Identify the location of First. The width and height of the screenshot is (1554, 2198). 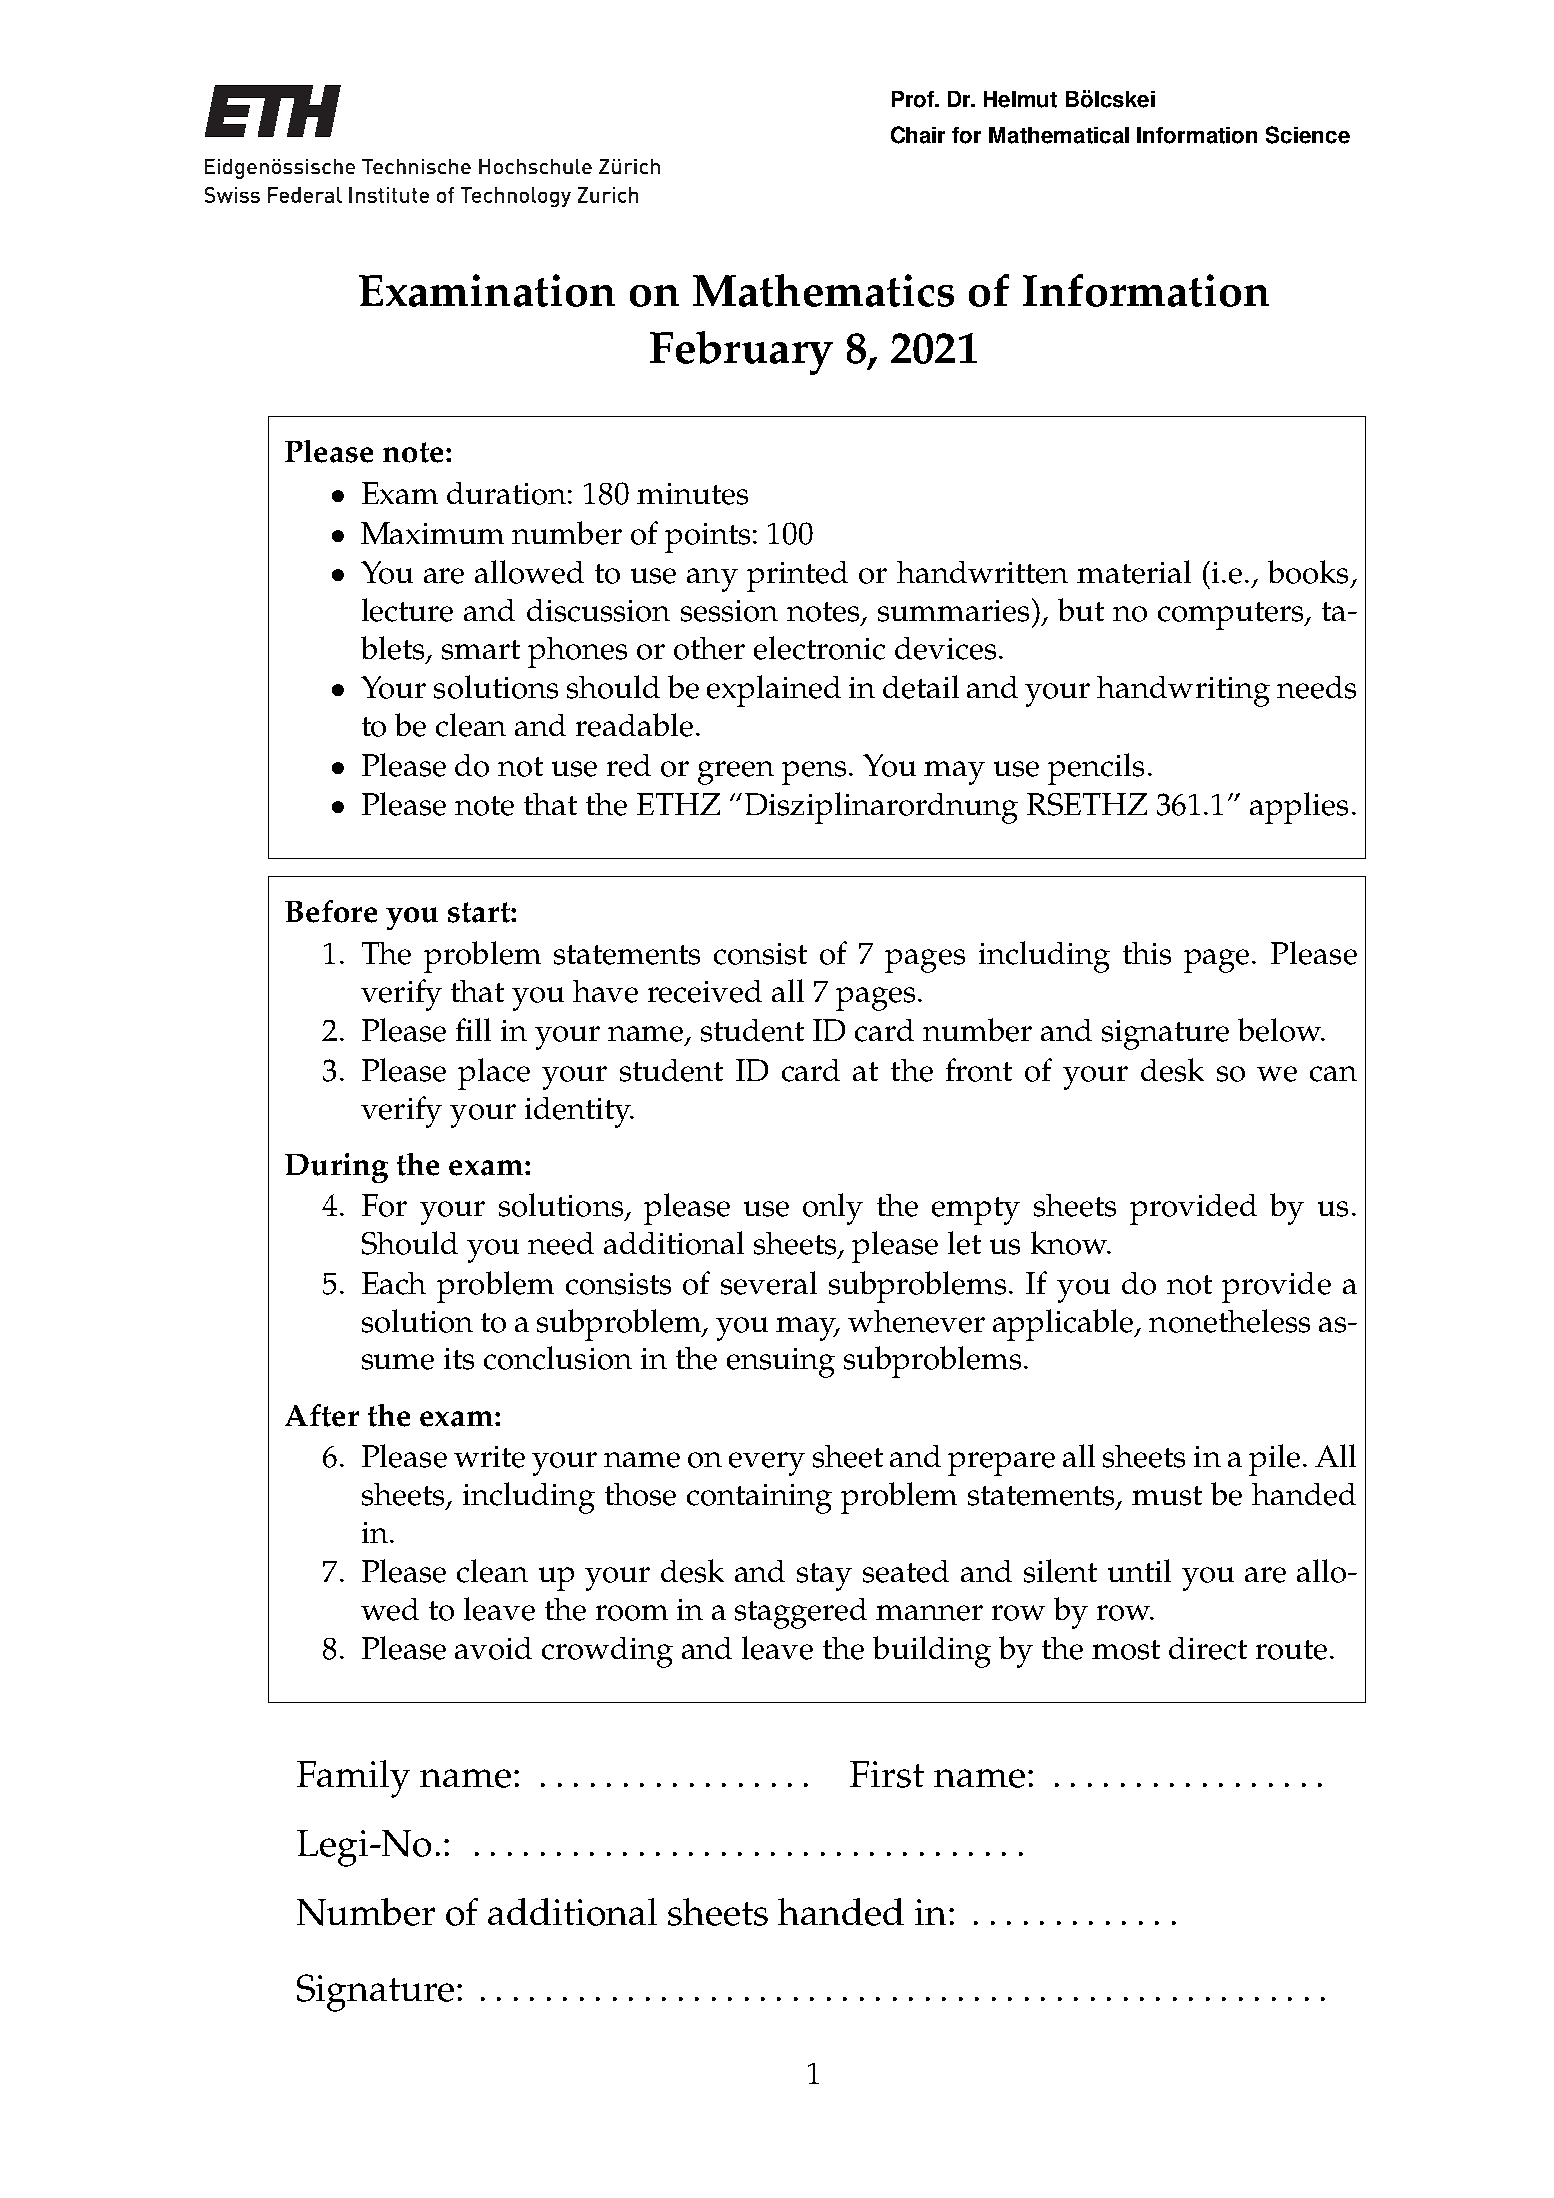
(887, 1774).
